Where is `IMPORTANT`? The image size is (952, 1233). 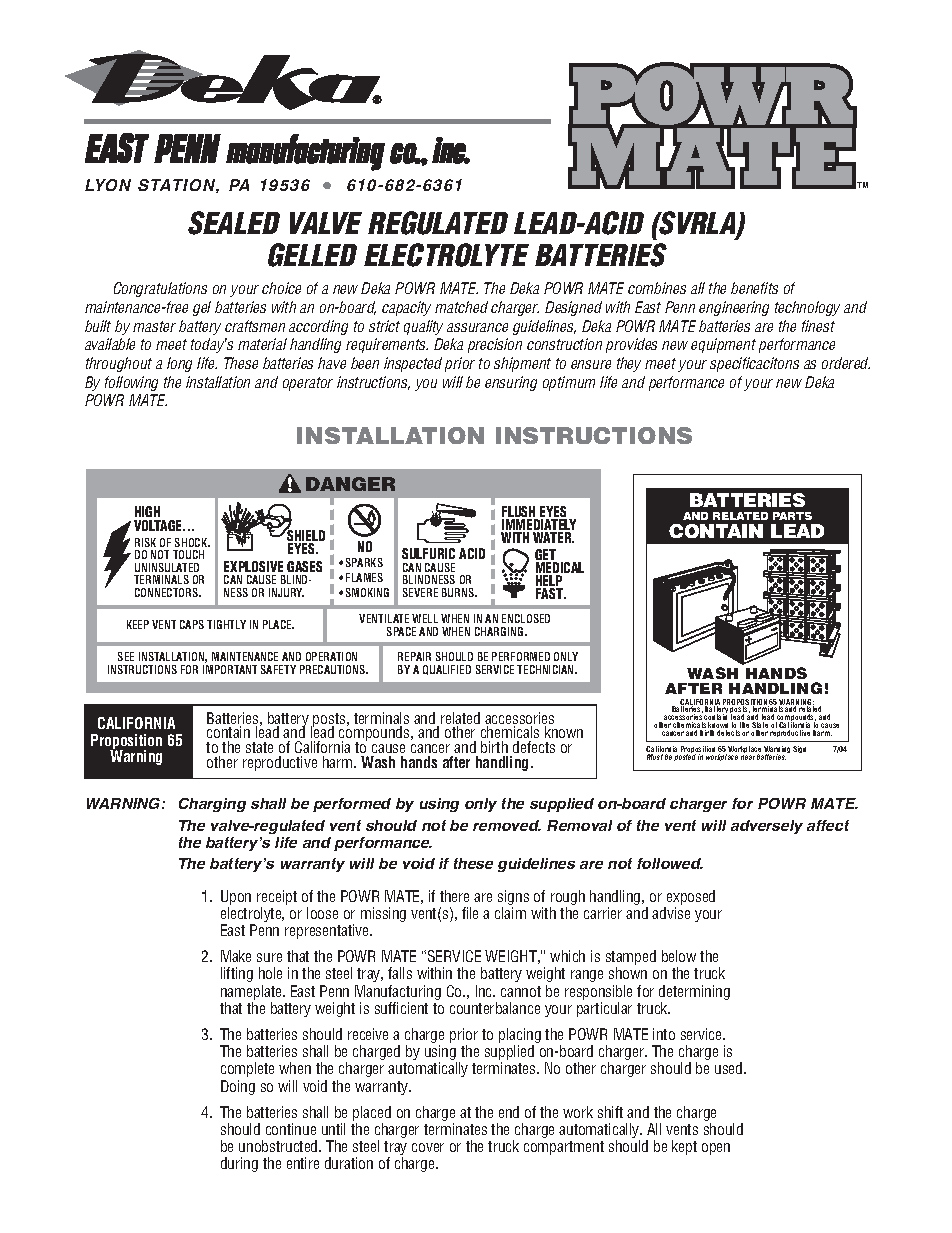 IMPORTANT is located at coordinates (230, 669).
